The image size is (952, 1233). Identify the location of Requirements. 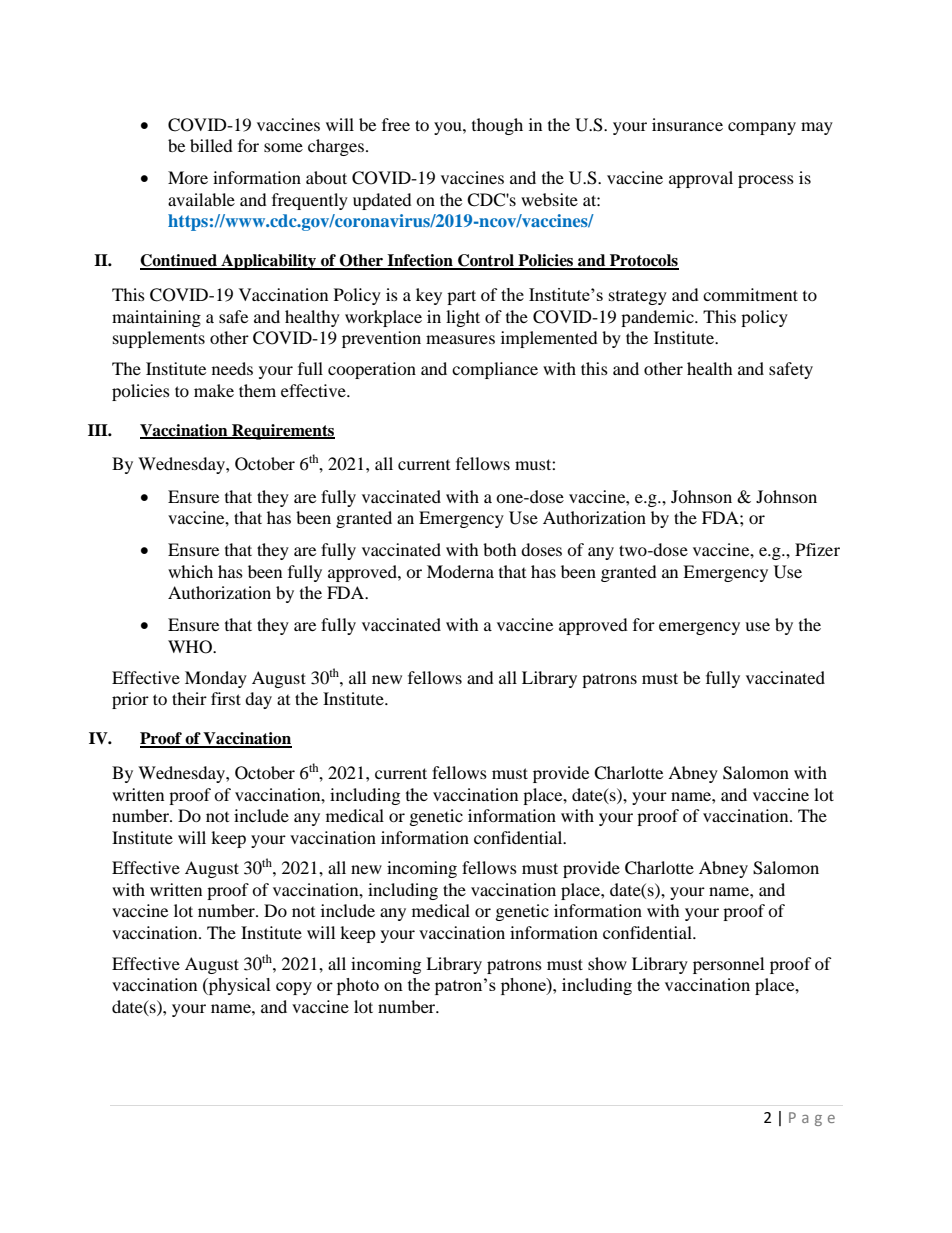
(282, 432).
